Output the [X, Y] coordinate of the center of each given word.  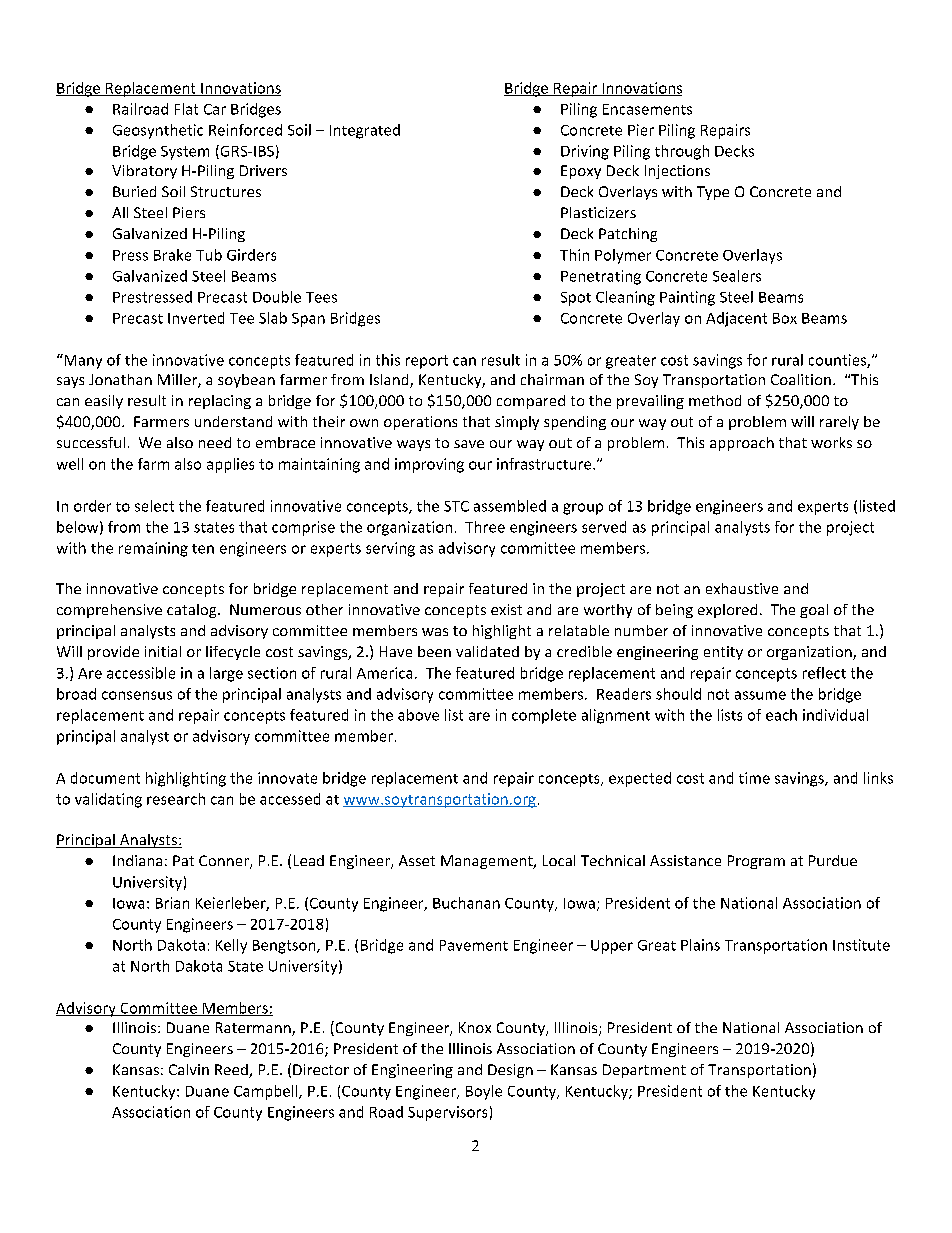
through [682, 152]
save [469, 444]
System [185, 153]
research [176, 799]
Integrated [365, 131]
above [418, 715]
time [754, 778]
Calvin [189, 1069]
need [215, 442]
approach [742, 444]
